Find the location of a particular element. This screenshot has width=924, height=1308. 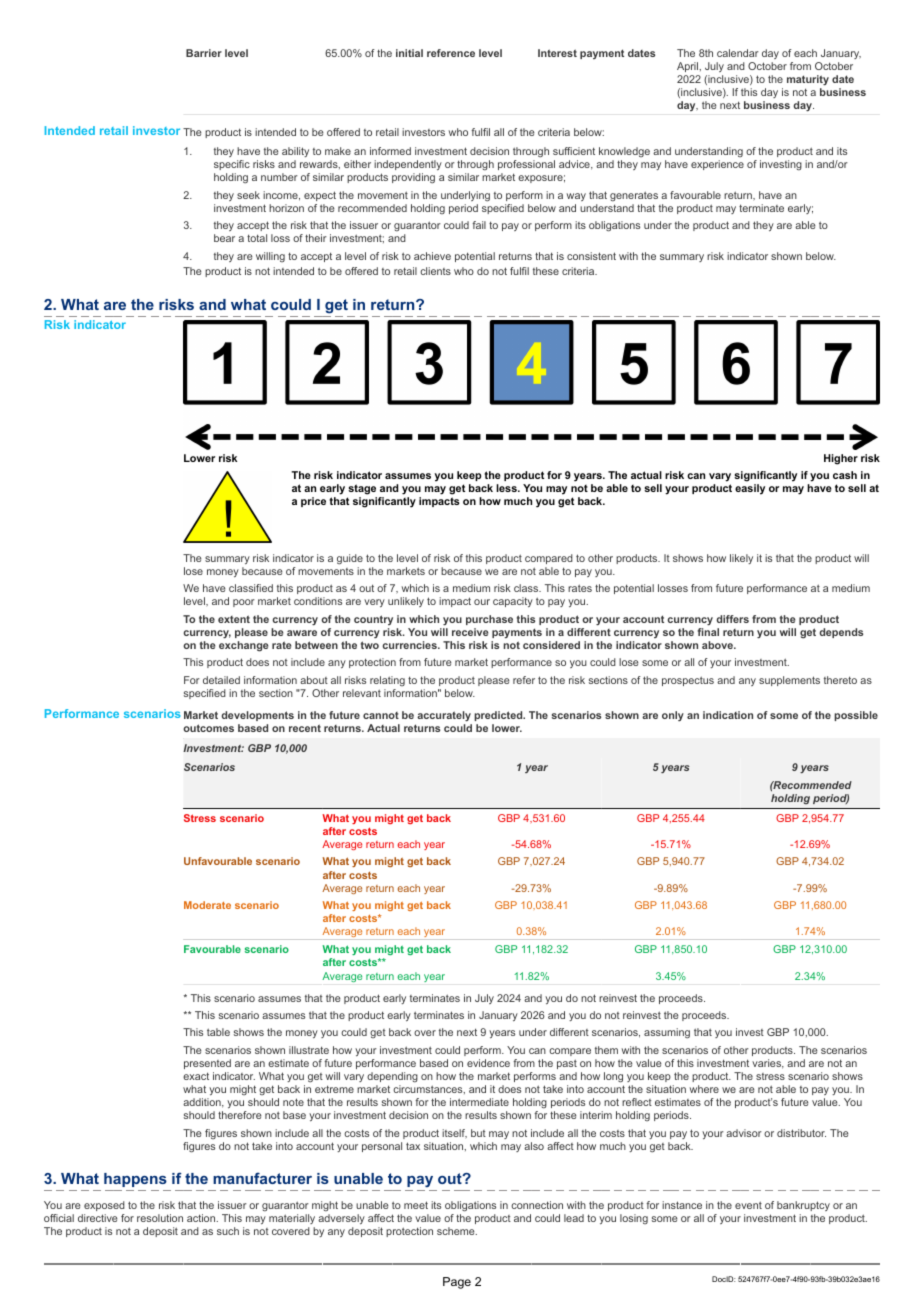

initial is located at coordinates (409, 53).
